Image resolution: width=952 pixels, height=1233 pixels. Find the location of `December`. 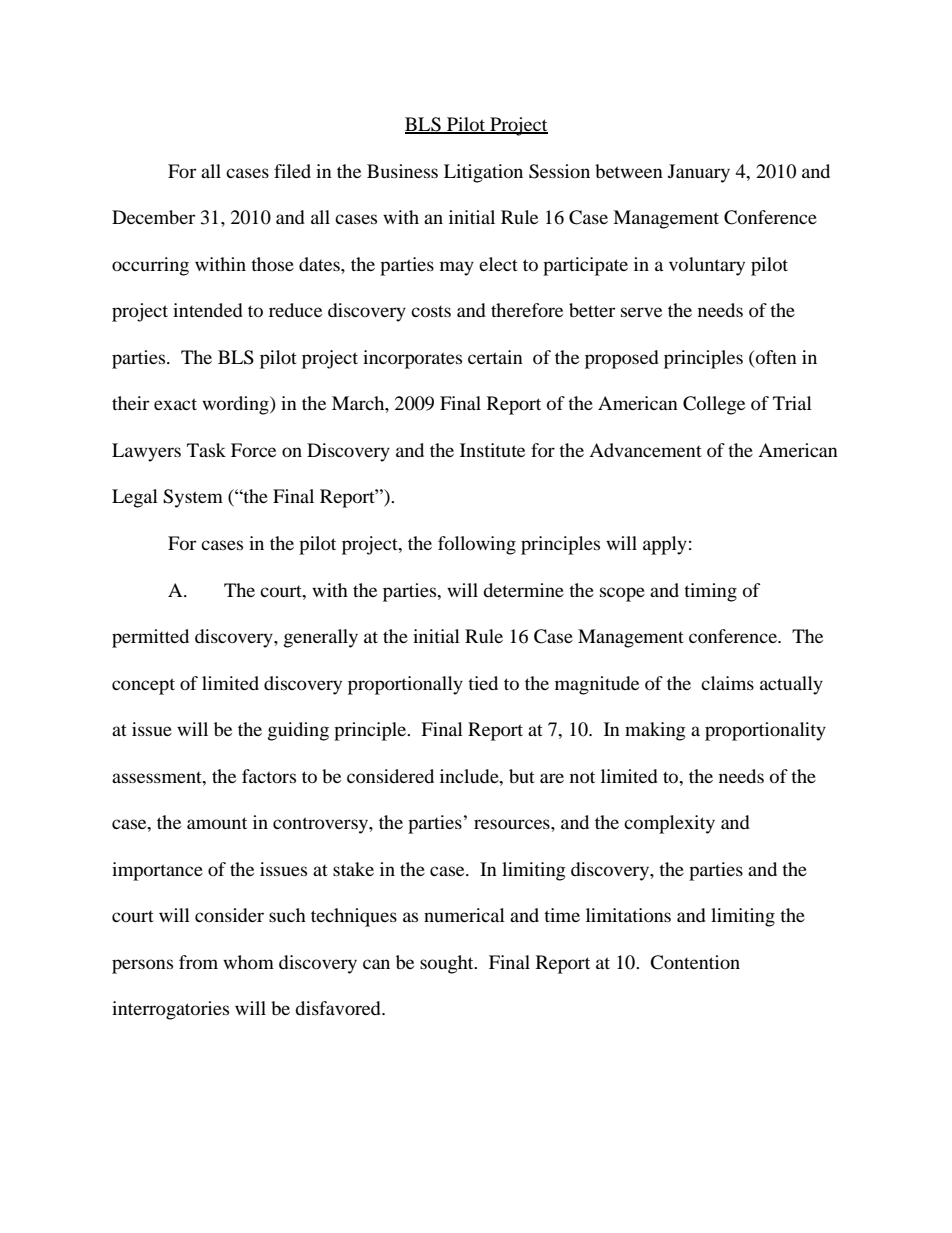

December is located at coordinates (153, 217).
